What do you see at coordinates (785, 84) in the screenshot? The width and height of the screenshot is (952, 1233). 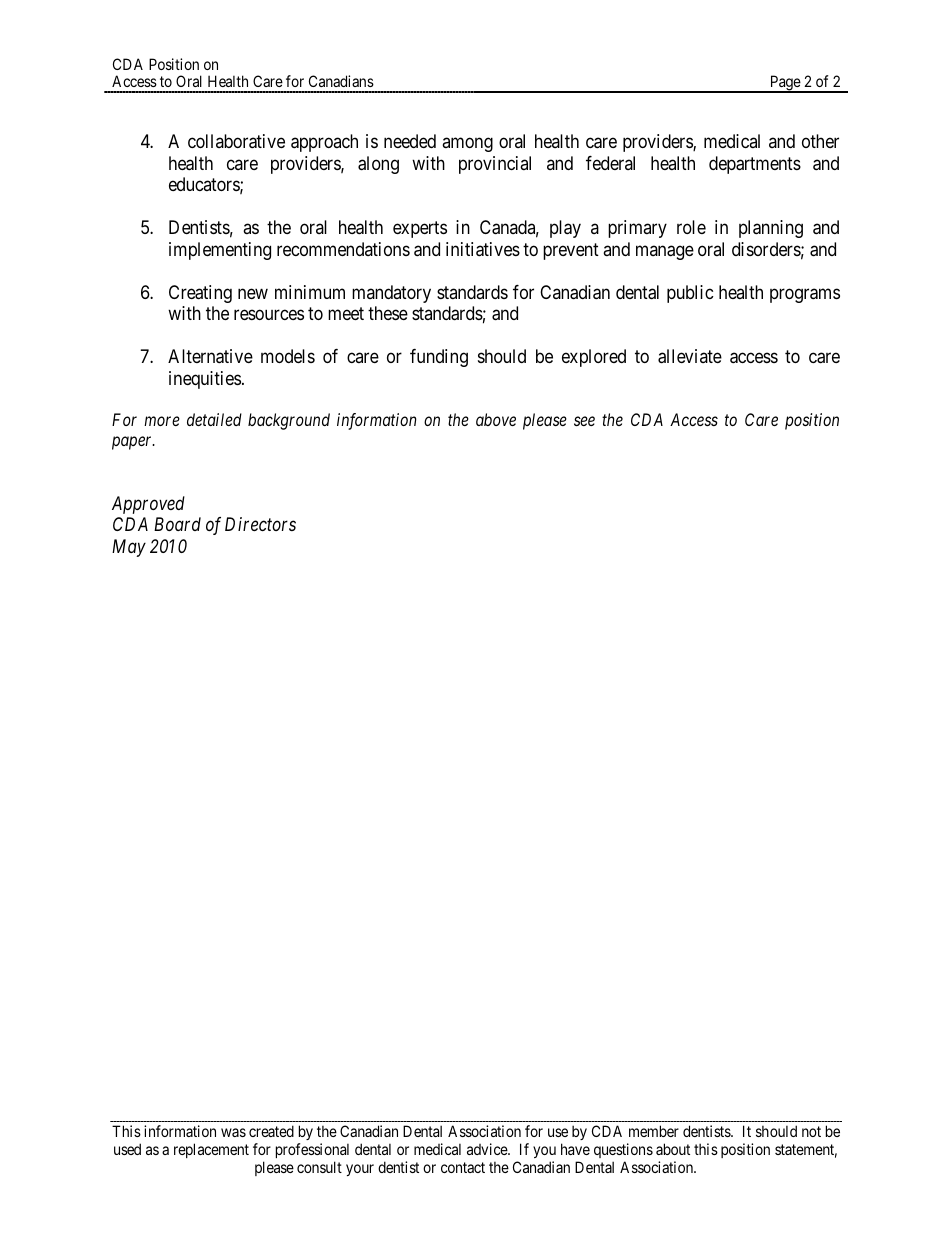 I see `Page` at bounding box center [785, 84].
